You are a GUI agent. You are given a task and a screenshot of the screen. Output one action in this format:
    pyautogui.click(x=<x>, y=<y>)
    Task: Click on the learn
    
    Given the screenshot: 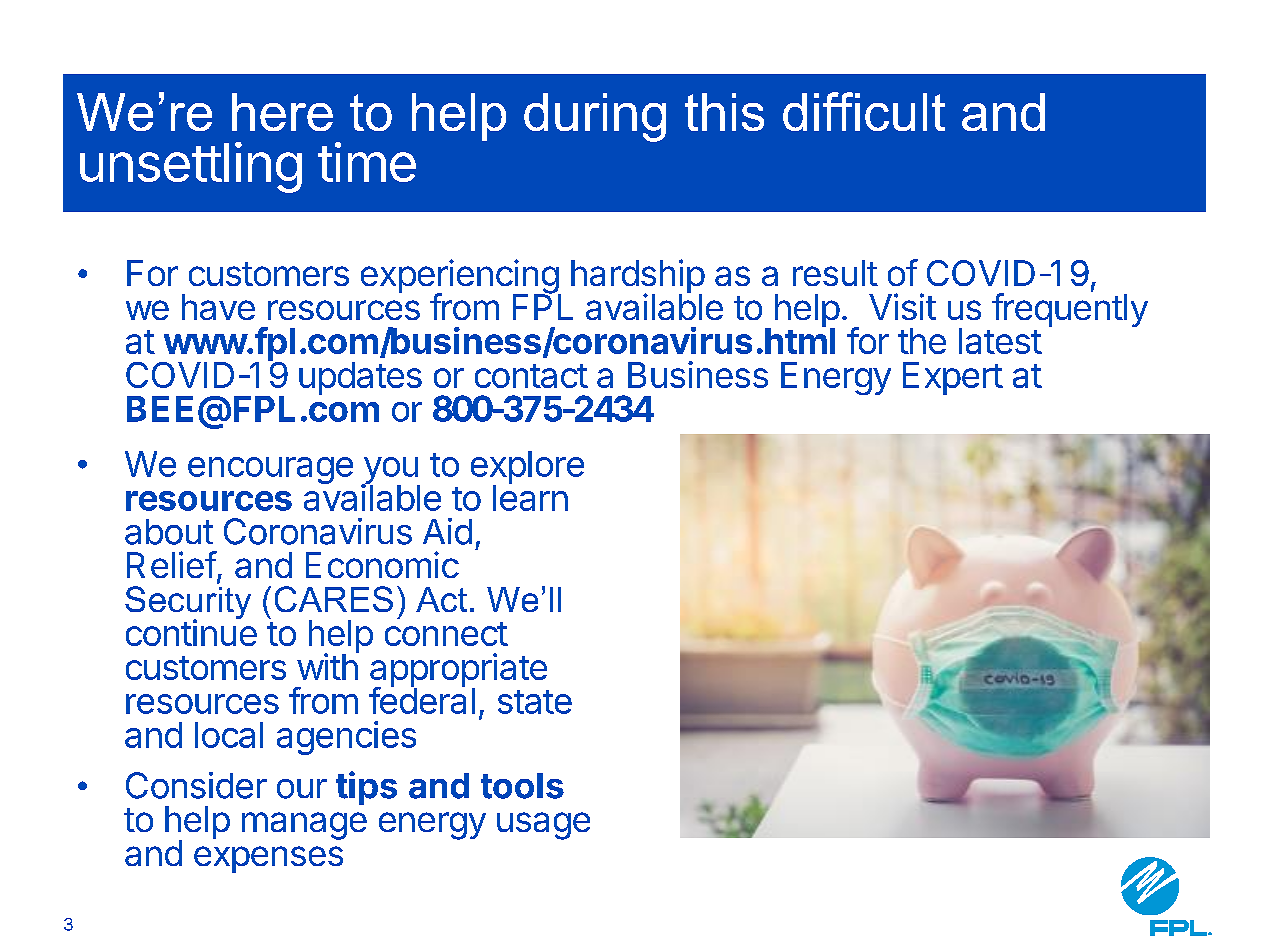 What is the action you would take?
    pyautogui.click(x=530, y=497)
